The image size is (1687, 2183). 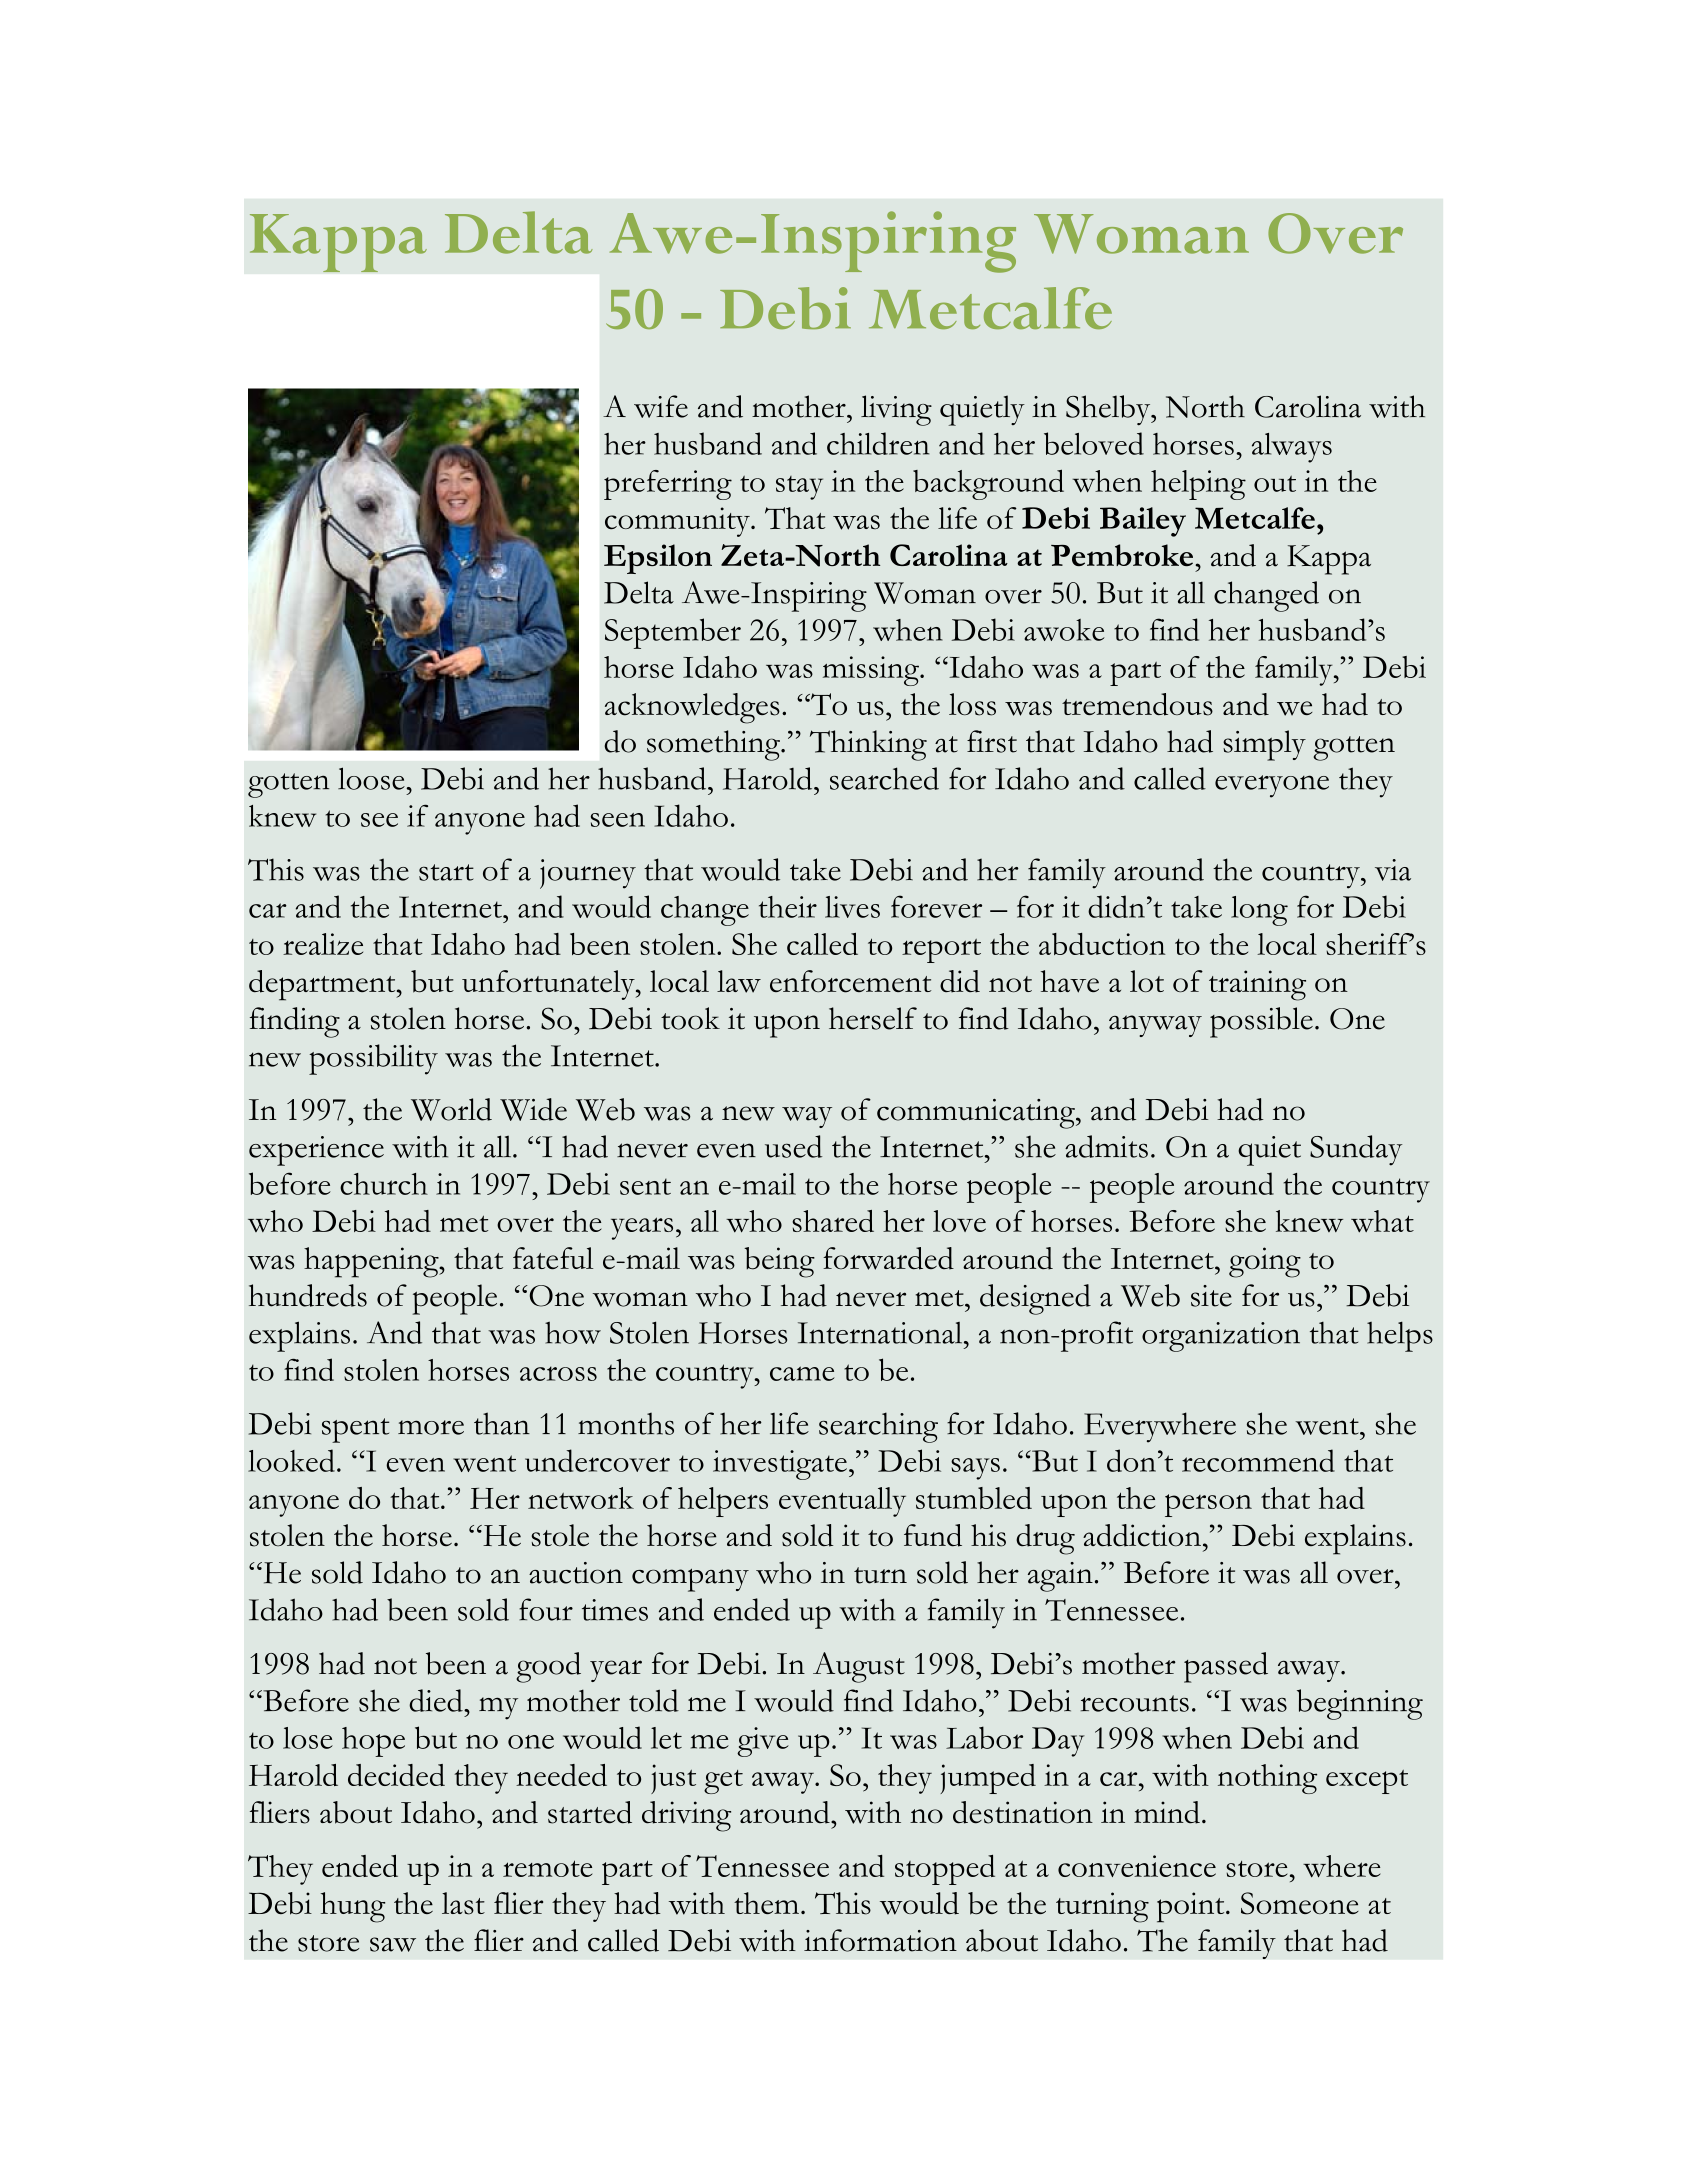 What do you see at coordinates (384, 1184) in the document?
I see `church` at bounding box center [384, 1184].
